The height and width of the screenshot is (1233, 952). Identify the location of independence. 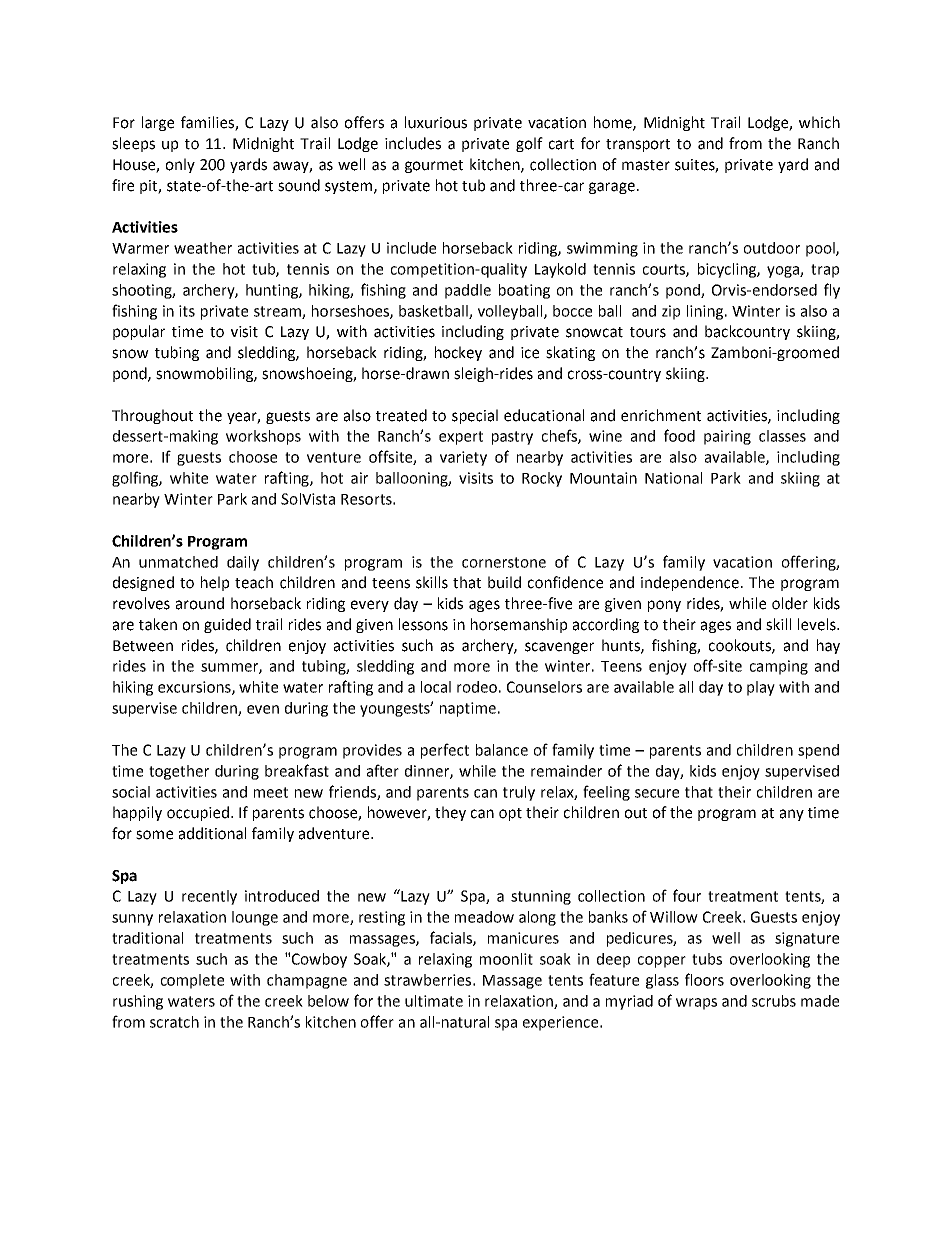
(690, 583).
